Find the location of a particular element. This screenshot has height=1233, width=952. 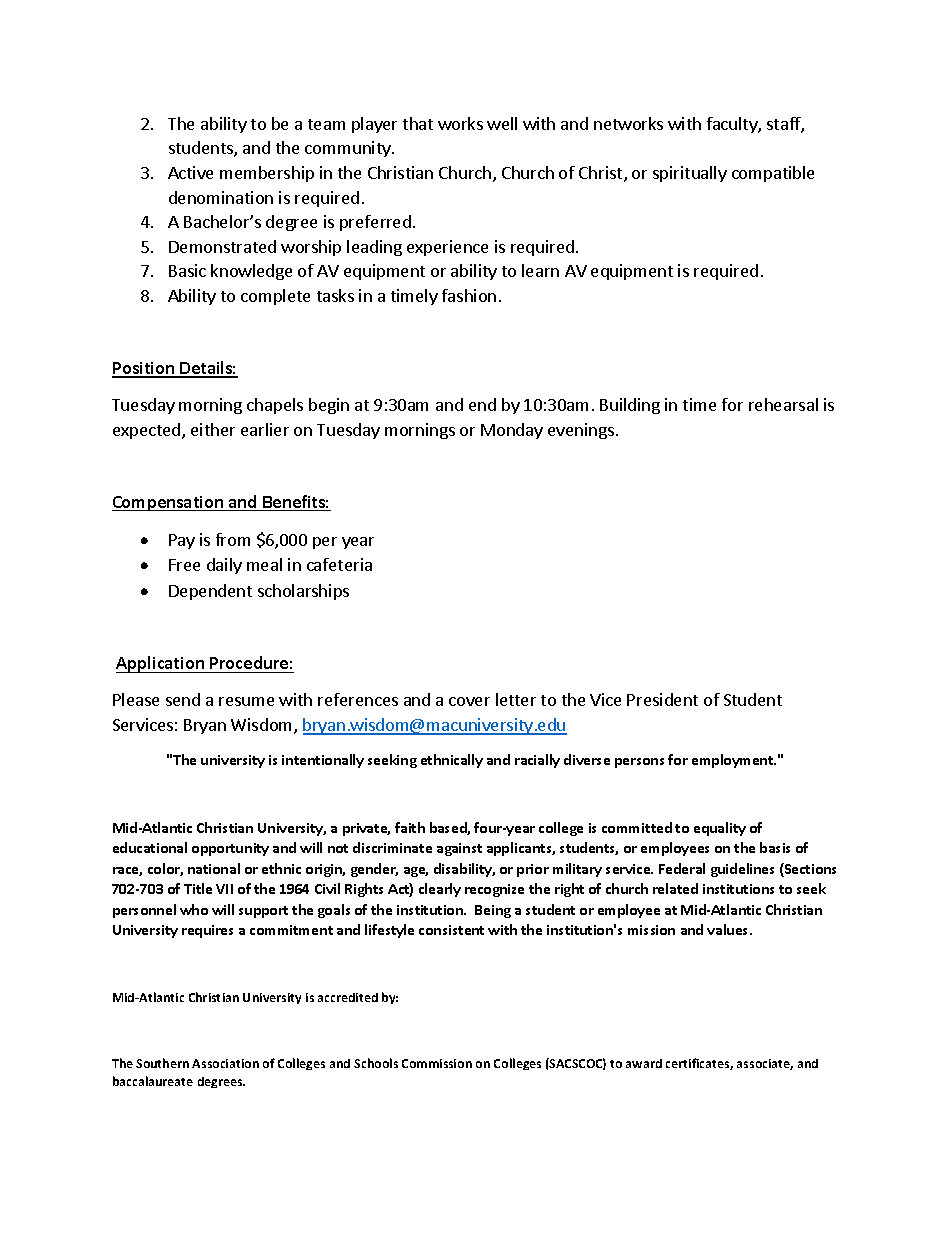

spiritually is located at coordinates (690, 174).
